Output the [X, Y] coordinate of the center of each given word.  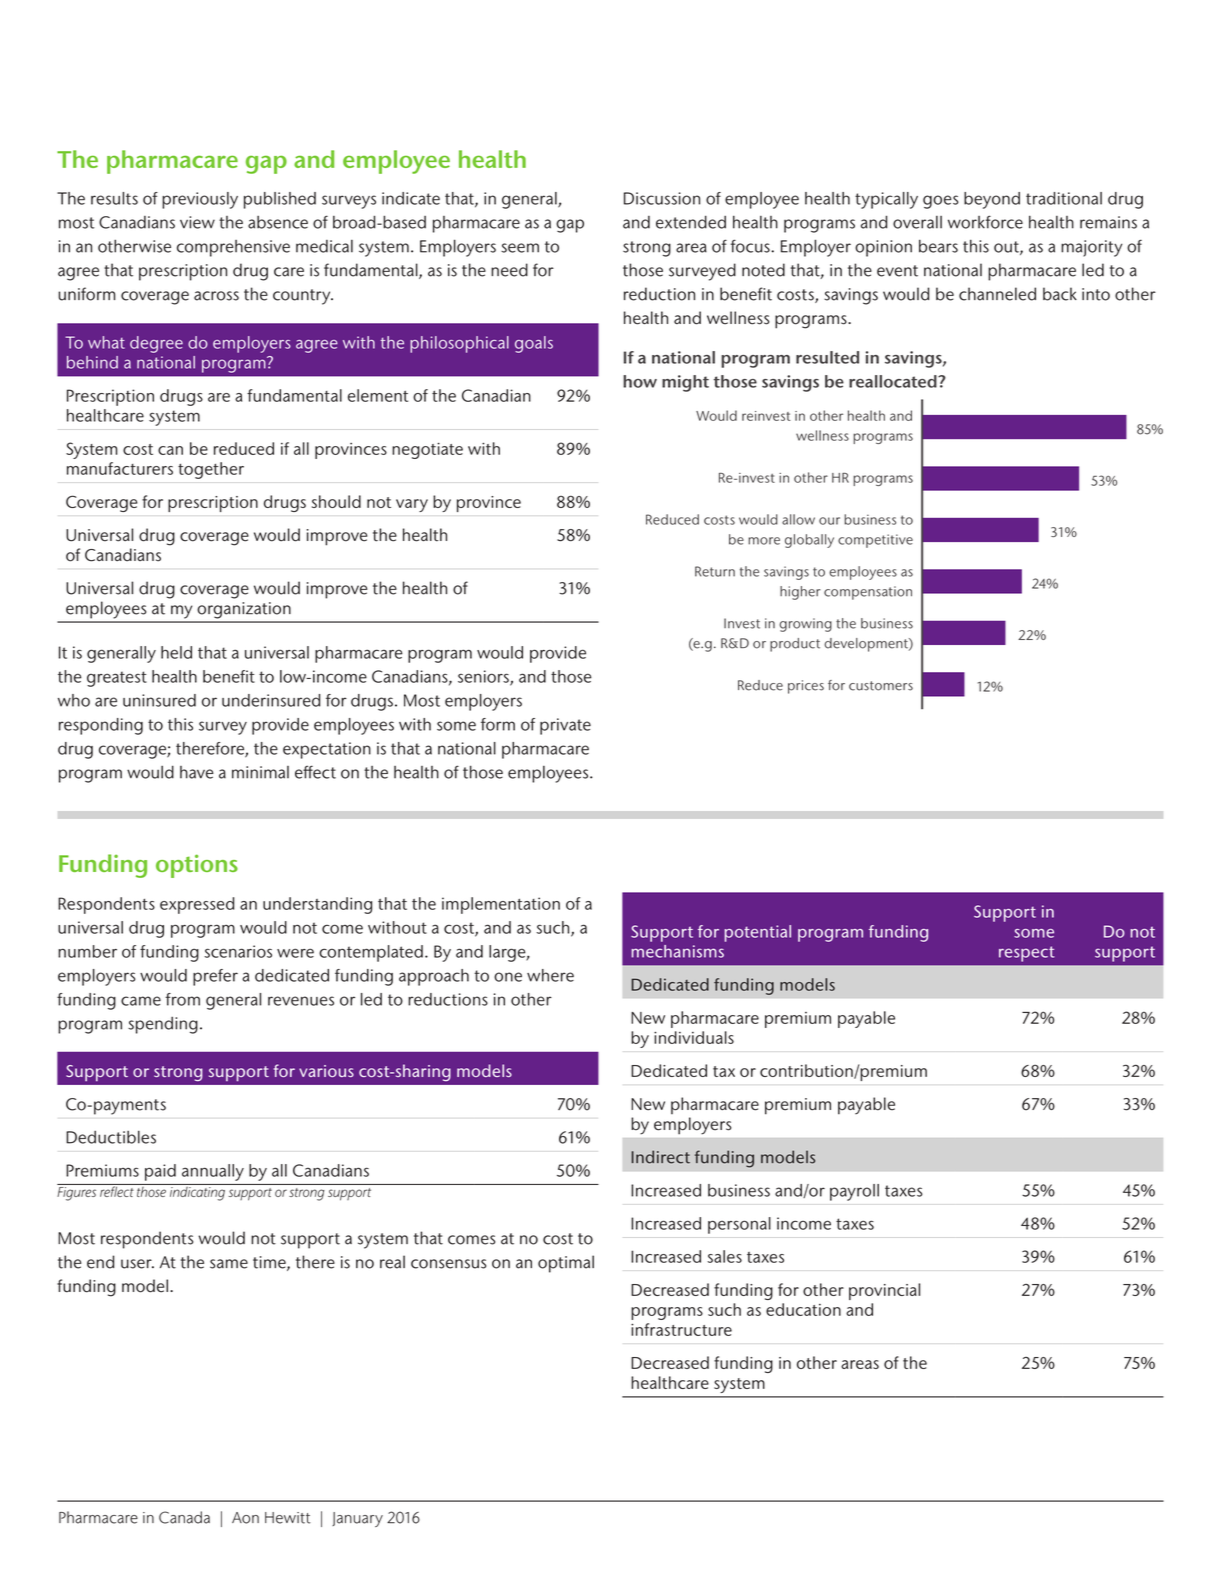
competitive [875, 541]
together [211, 470]
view [197, 222]
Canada [184, 1517]
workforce [985, 222]
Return [715, 571]
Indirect [660, 1157]
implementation [501, 905]
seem [520, 248]
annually [213, 1172]
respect [1027, 954]
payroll [854, 1192]
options [197, 866]
